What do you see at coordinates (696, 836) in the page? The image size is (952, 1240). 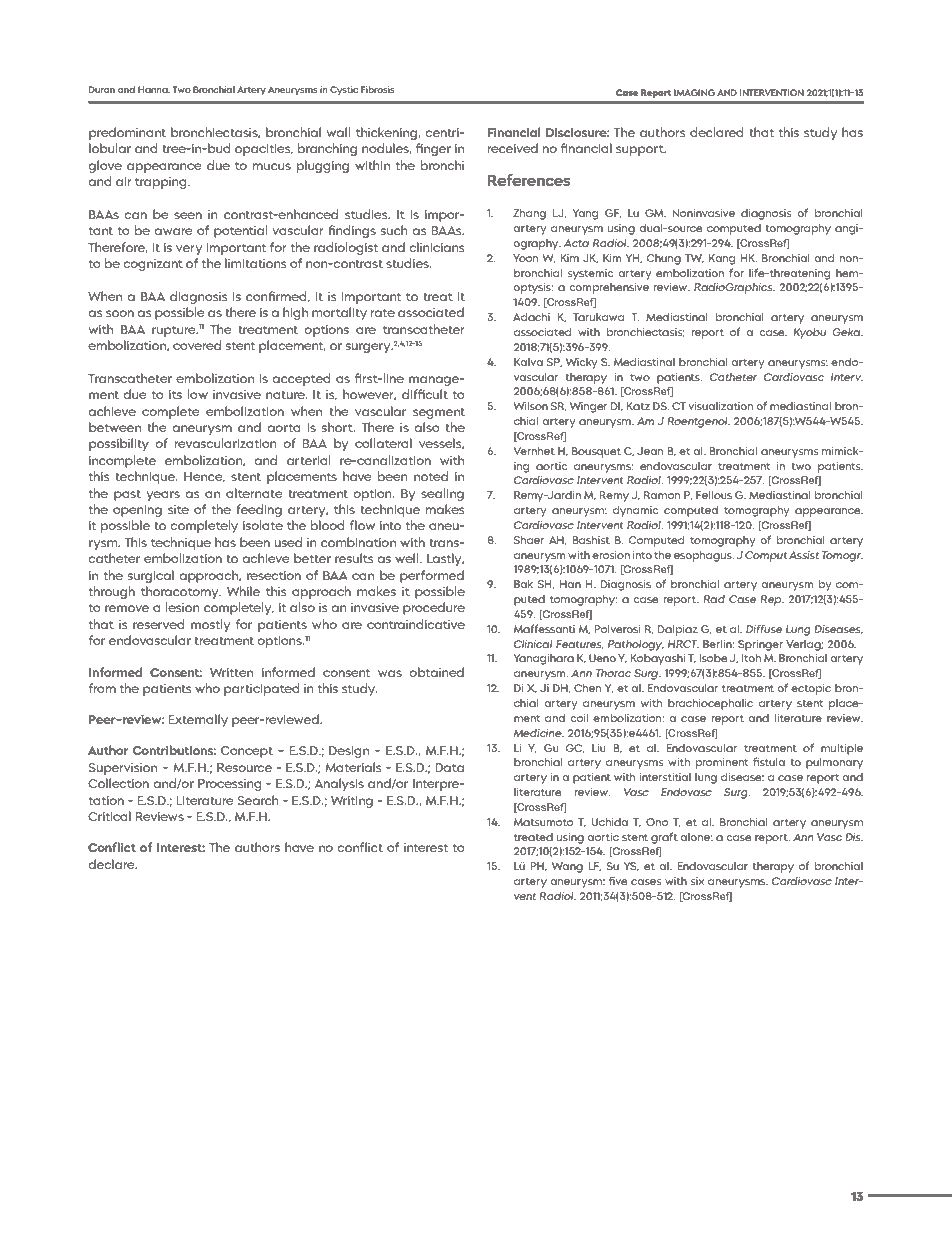 I see `alone` at bounding box center [696, 836].
